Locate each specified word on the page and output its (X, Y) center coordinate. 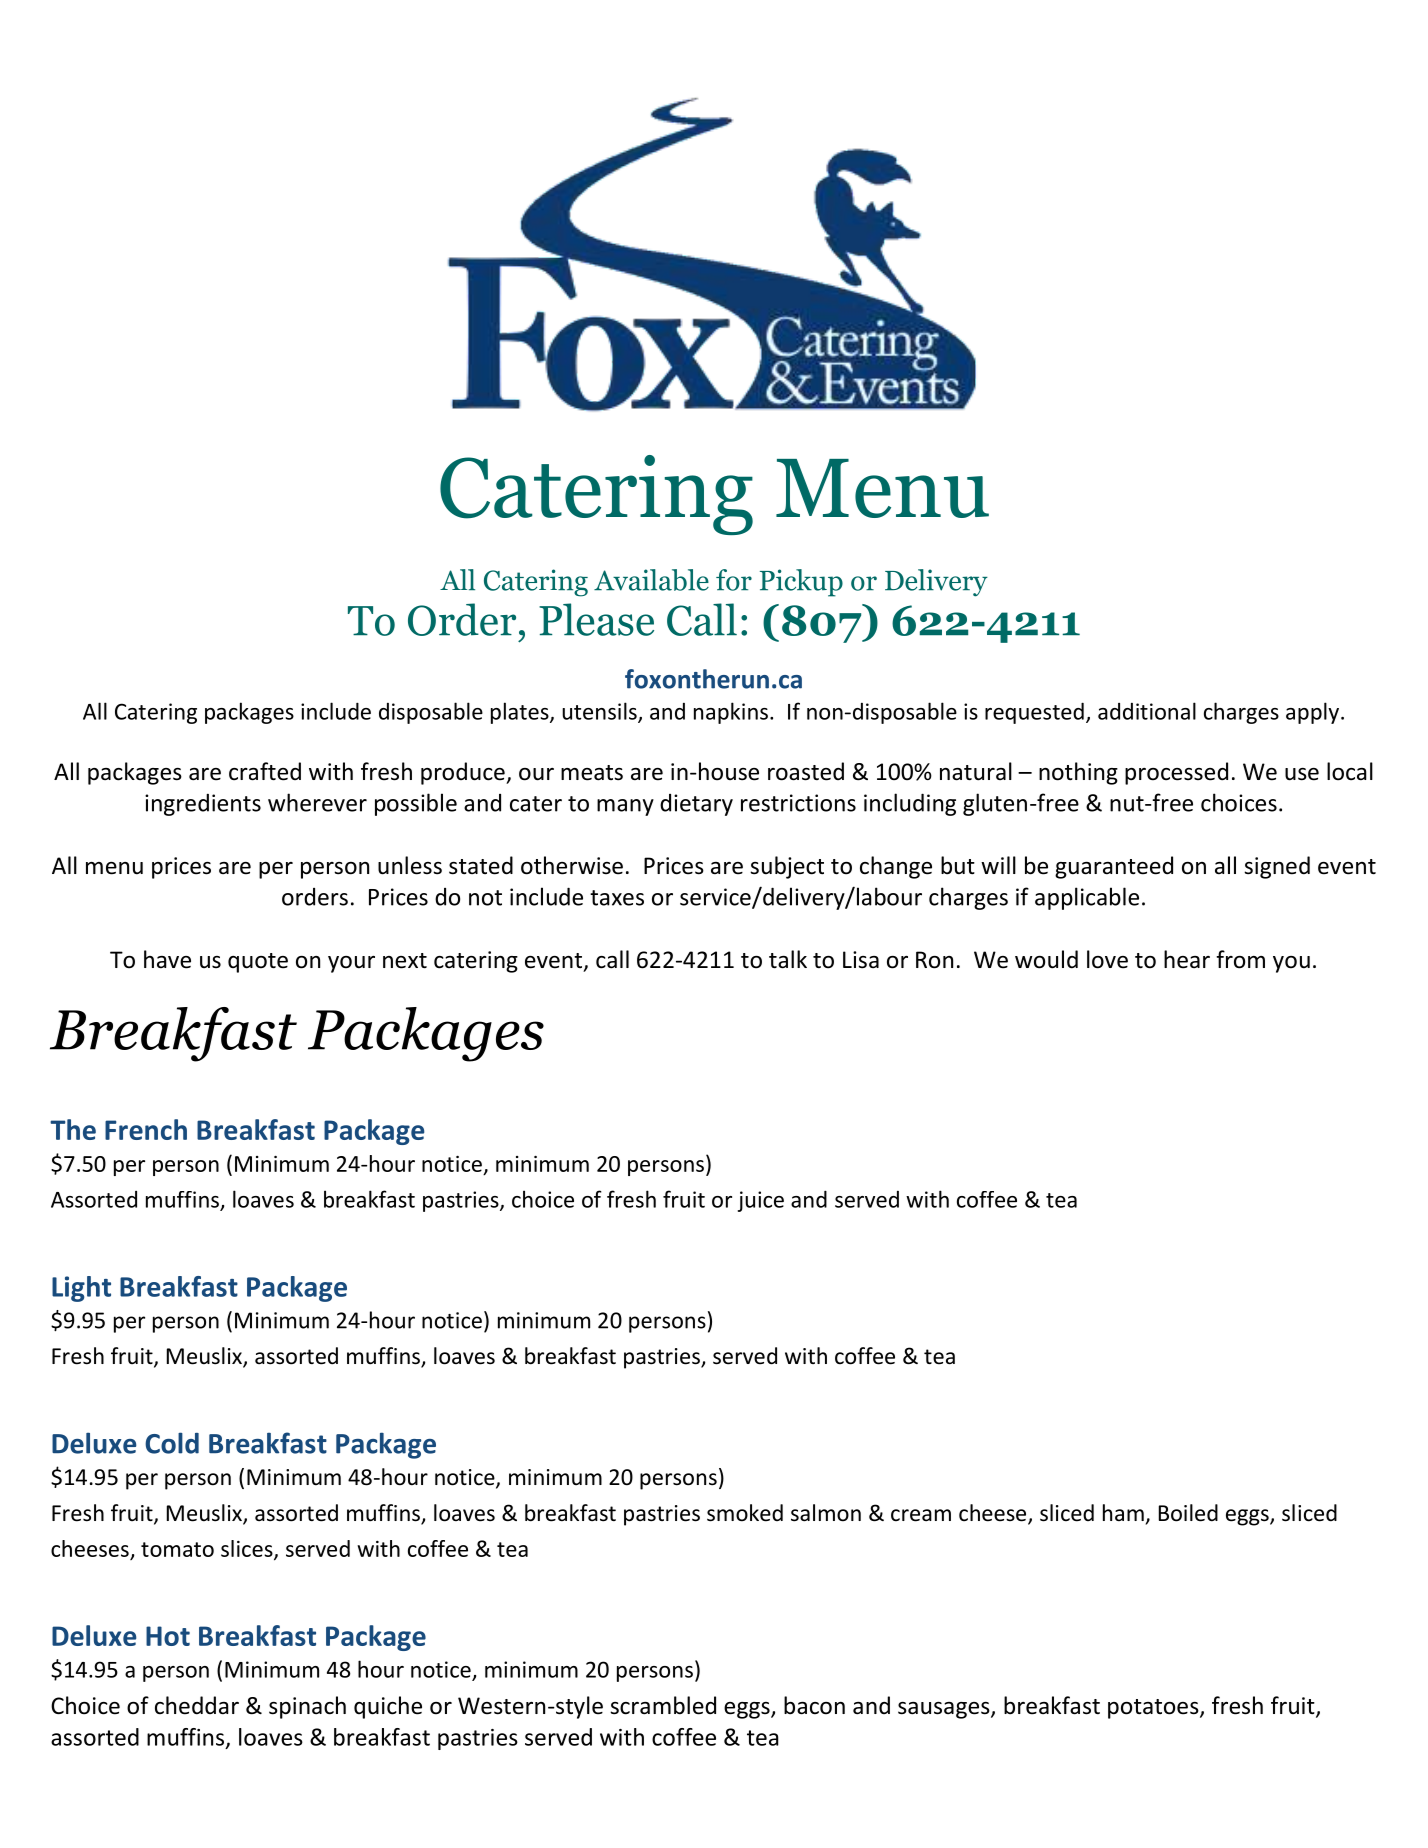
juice (761, 1201)
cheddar (197, 1705)
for (734, 580)
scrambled (663, 1705)
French (146, 1129)
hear (1187, 959)
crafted (265, 771)
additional (1147, 711)
